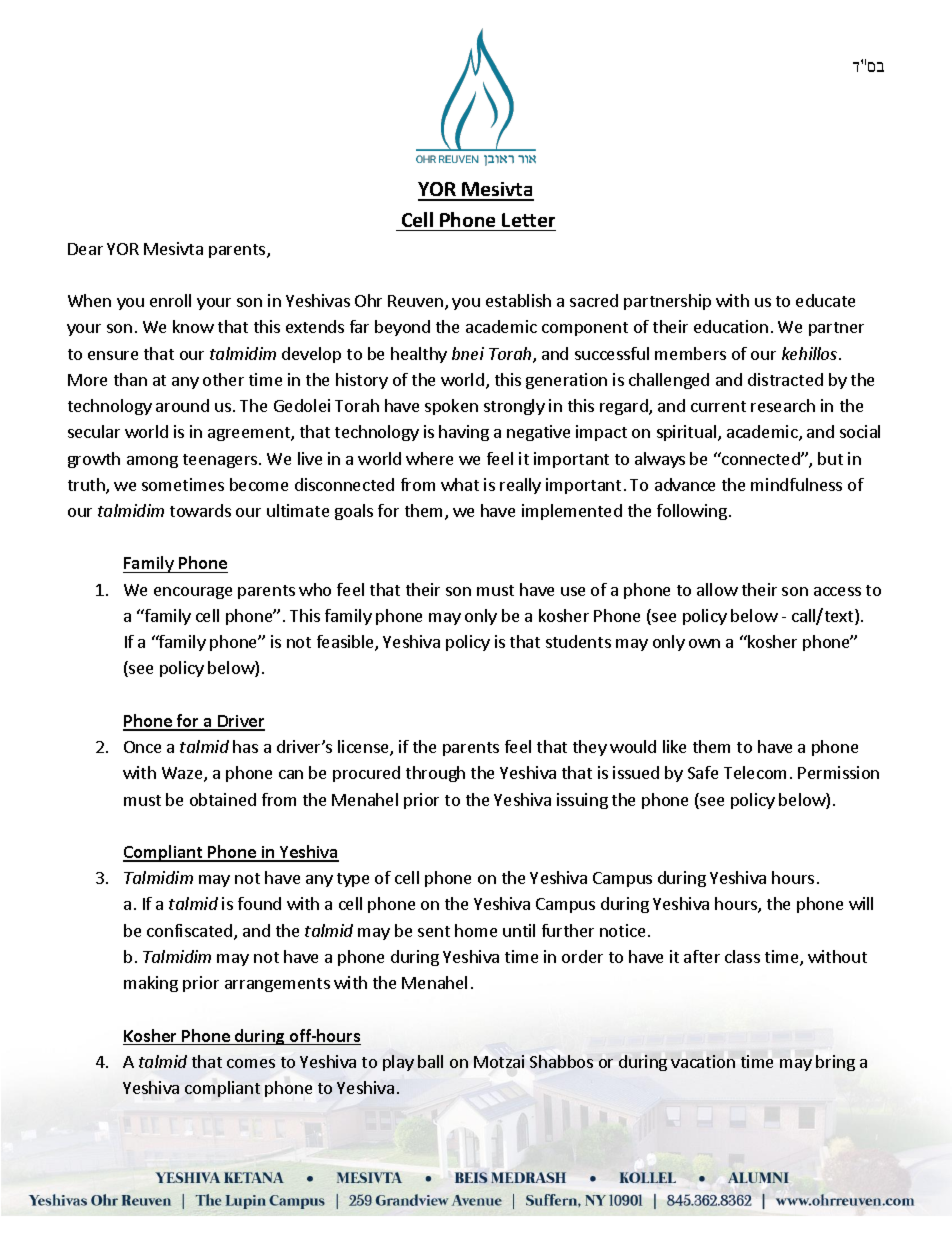 Image resolution: width=952 pixels, height=1233 pixels. What do you see at coordinates (796, 484) in the image?
I see `mindfulness` at bounding box center [796, 484].
